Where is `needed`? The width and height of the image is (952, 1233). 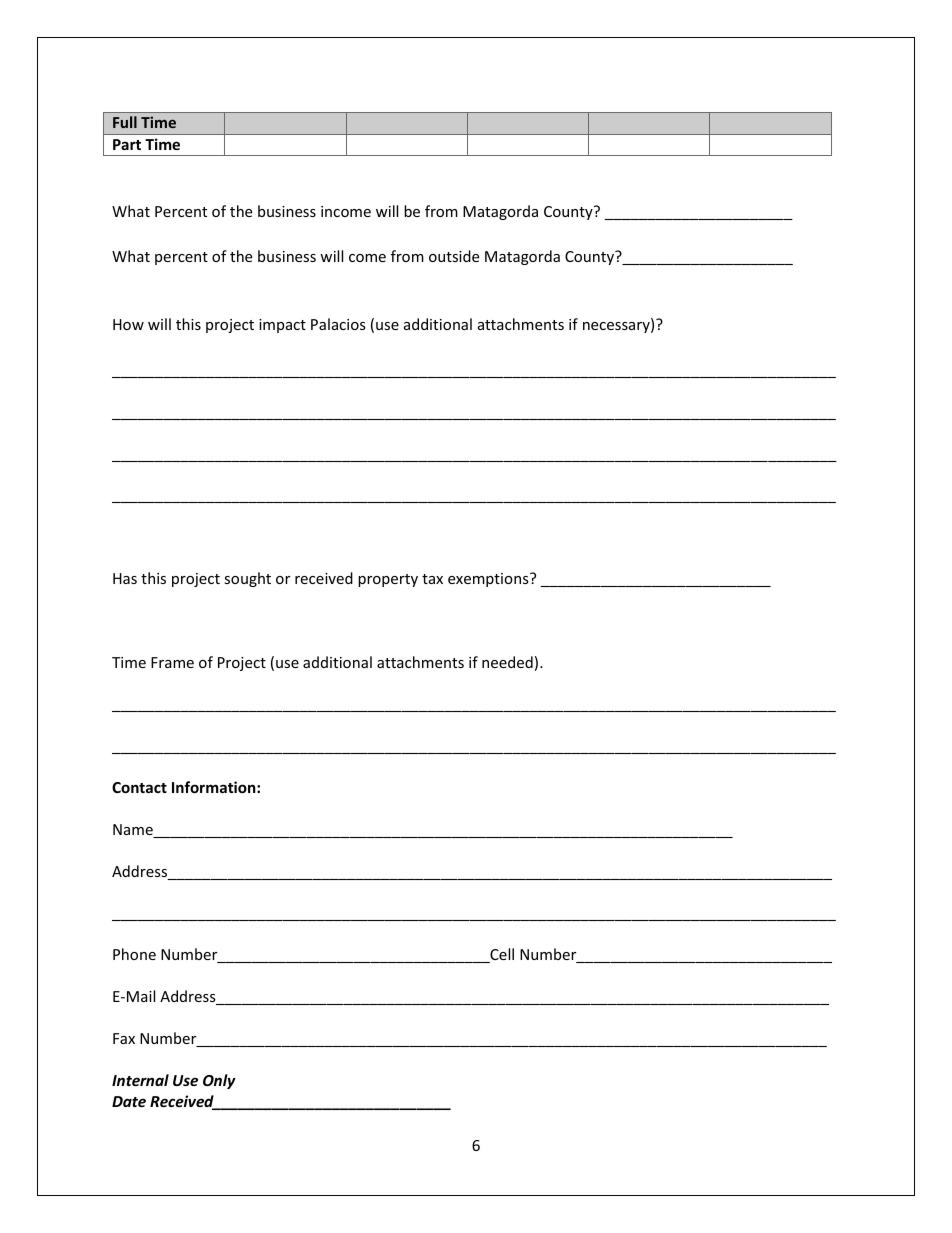
needed is located at coordinates (507, 662).
